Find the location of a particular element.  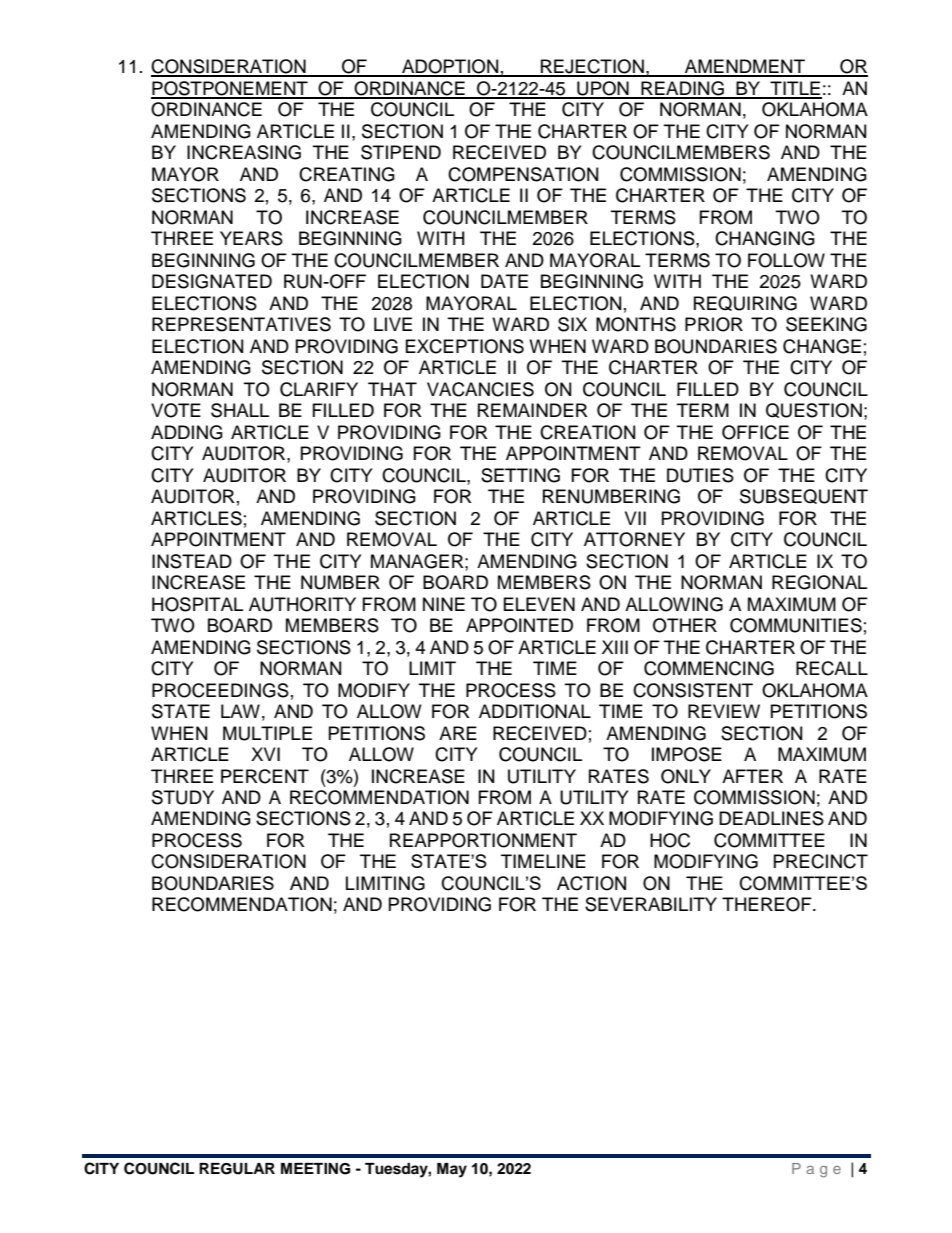

POSTPONEMENT is located at coordinates (230, 89).
